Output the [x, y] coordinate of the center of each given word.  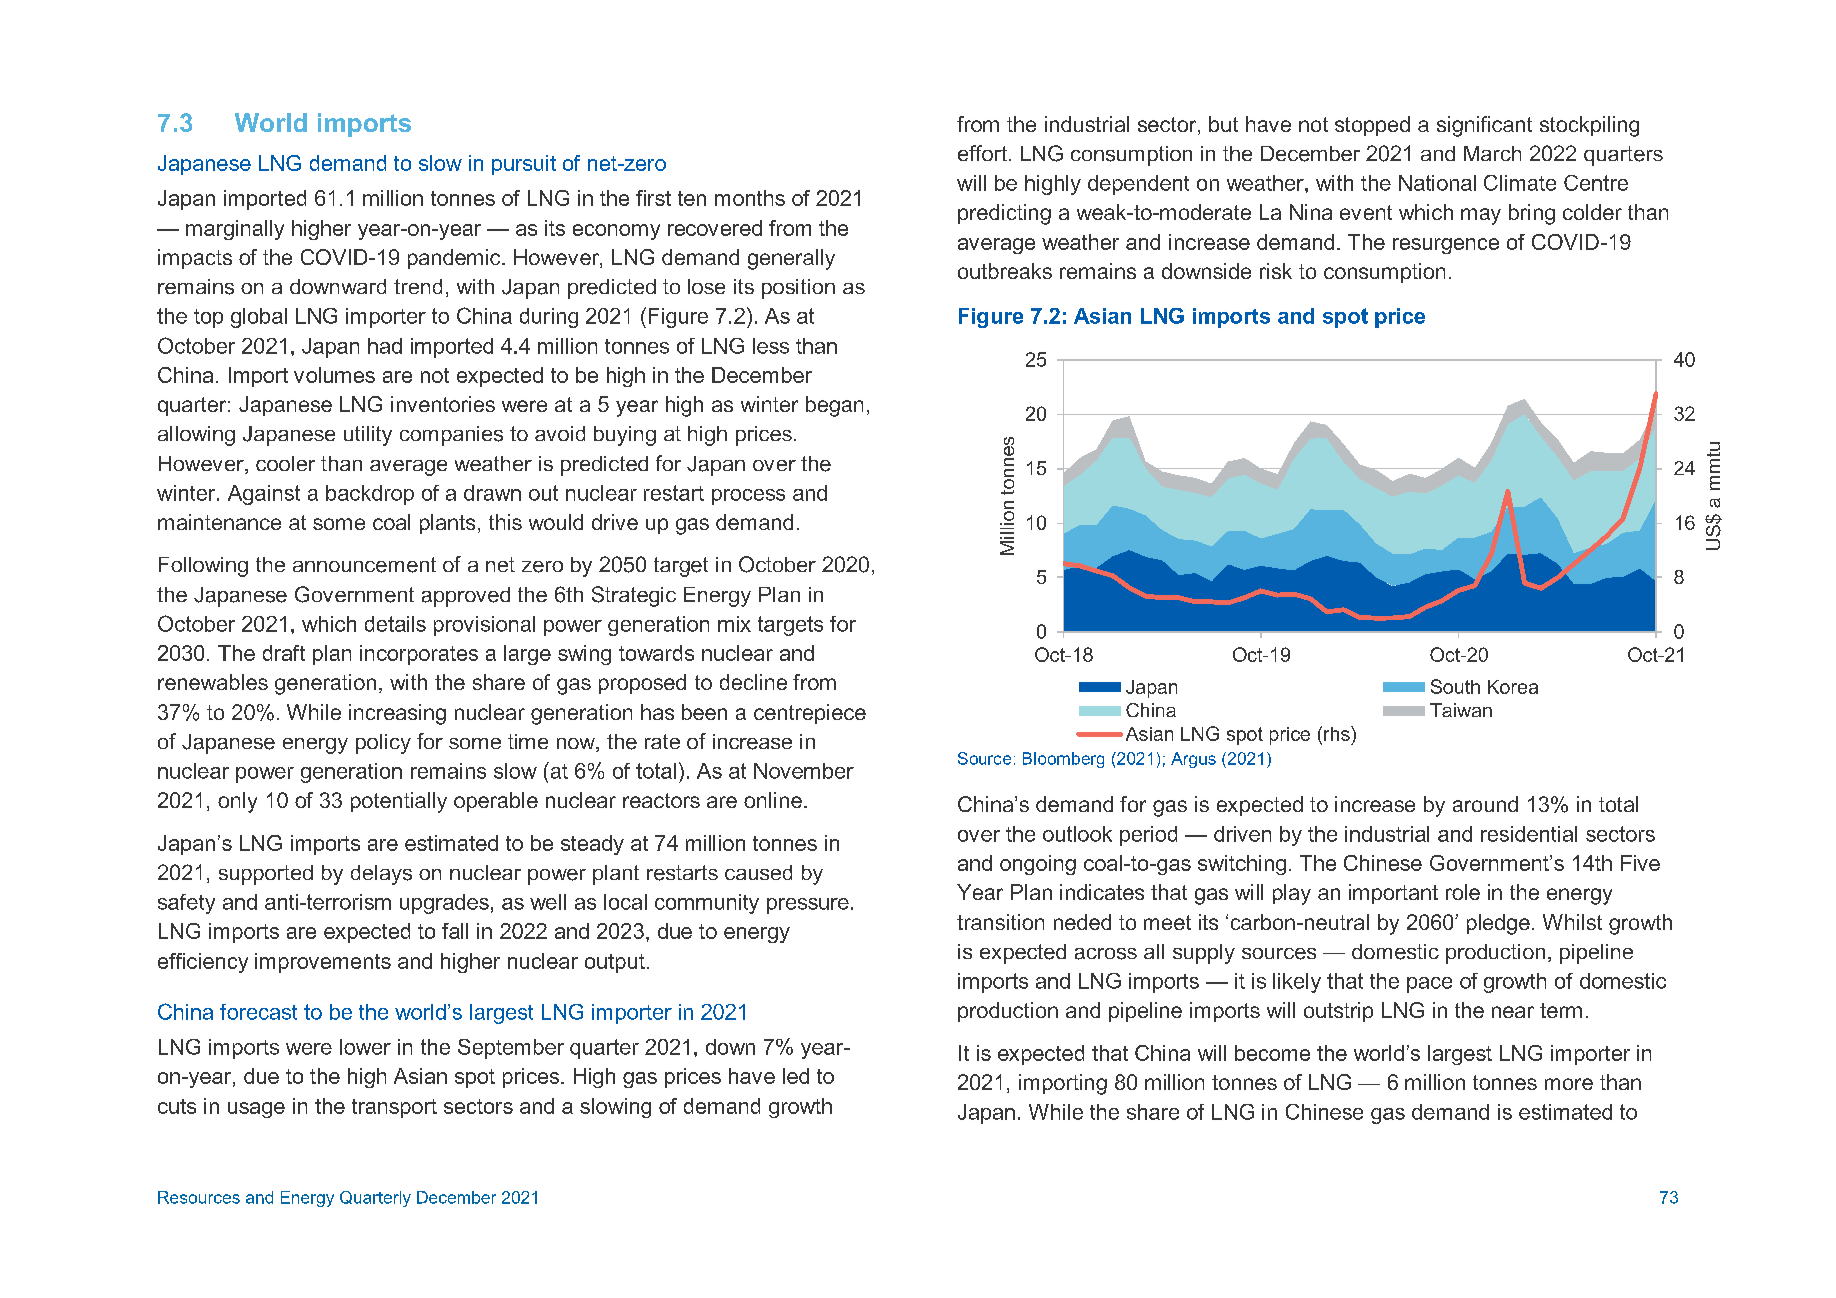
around [1485, 804]
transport [394, 1108]
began [834, 406]
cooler [285, 463]
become [1272, 1053]
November [804, 771]
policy [383, 744]
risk [1276, 271]
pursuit [524, 165]
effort [982, 153]
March [1492, 153]
